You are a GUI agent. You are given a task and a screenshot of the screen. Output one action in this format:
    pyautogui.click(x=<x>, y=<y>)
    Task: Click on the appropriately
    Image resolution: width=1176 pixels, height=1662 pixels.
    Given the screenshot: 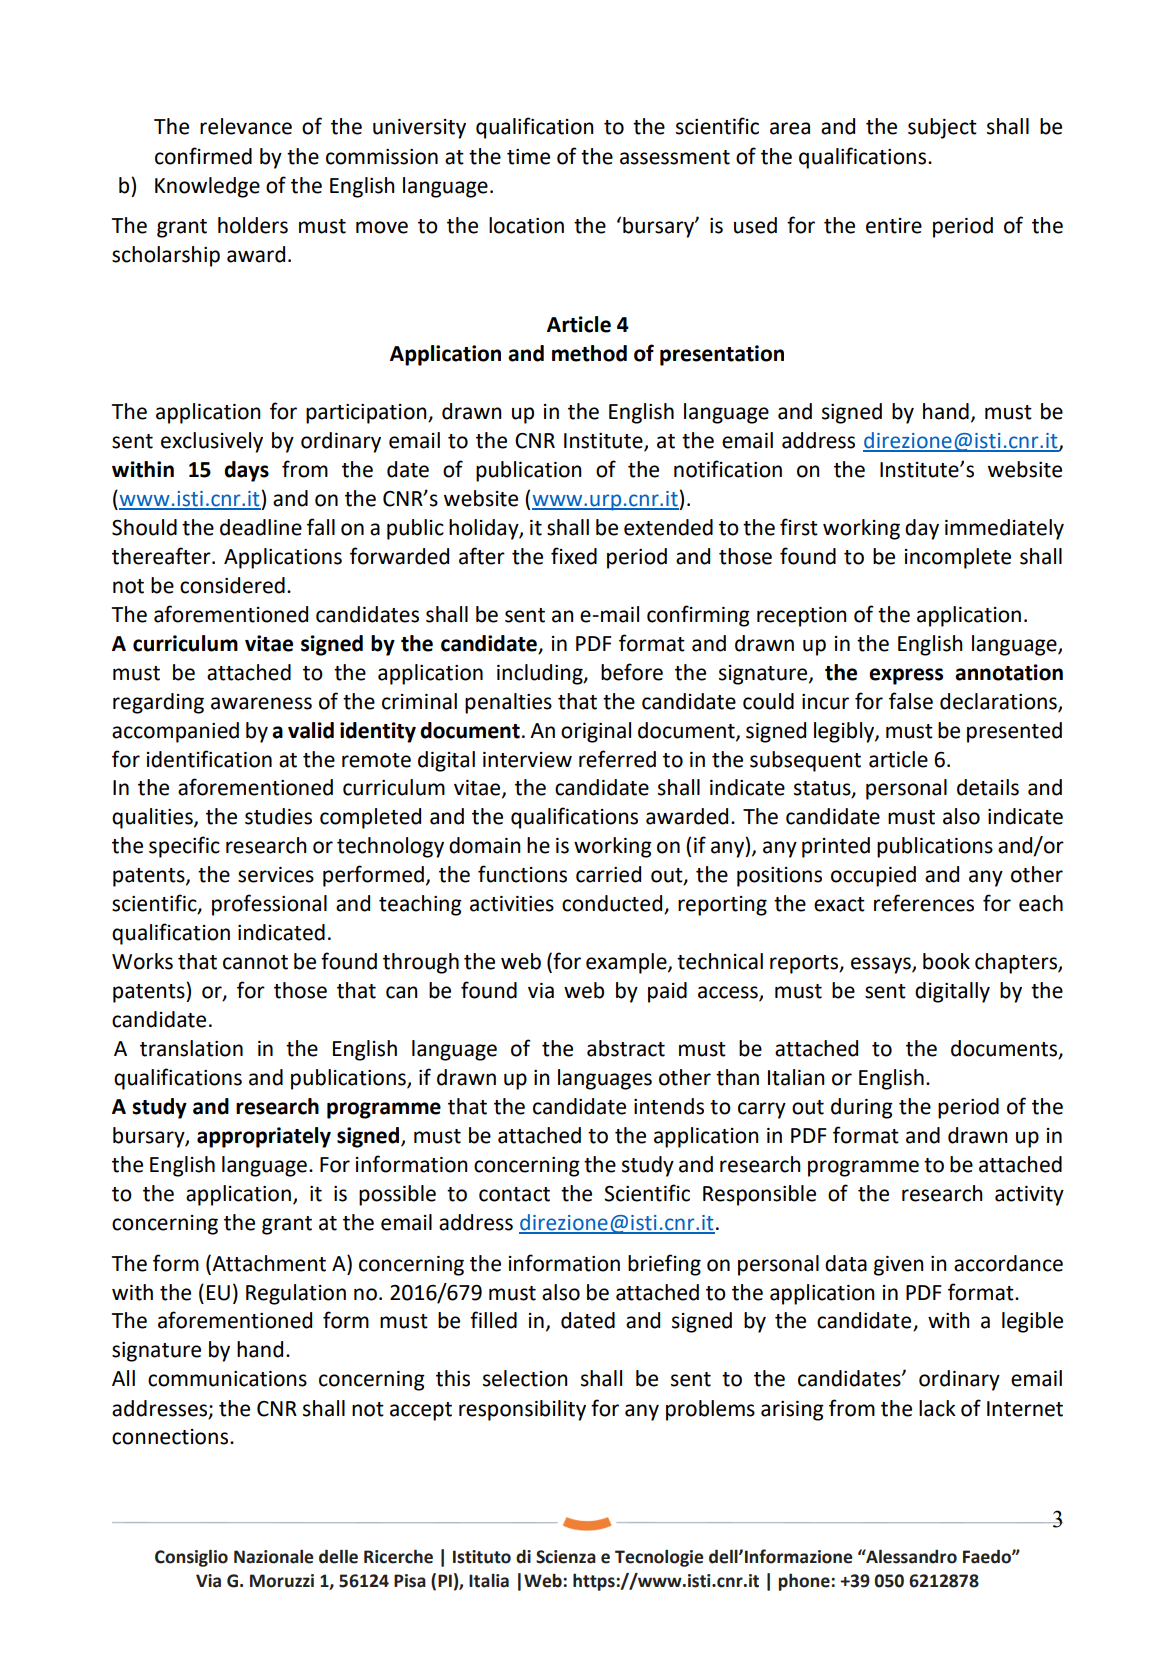 What is the action you would take?
    pyautogui.click(x=264, y=1137)
